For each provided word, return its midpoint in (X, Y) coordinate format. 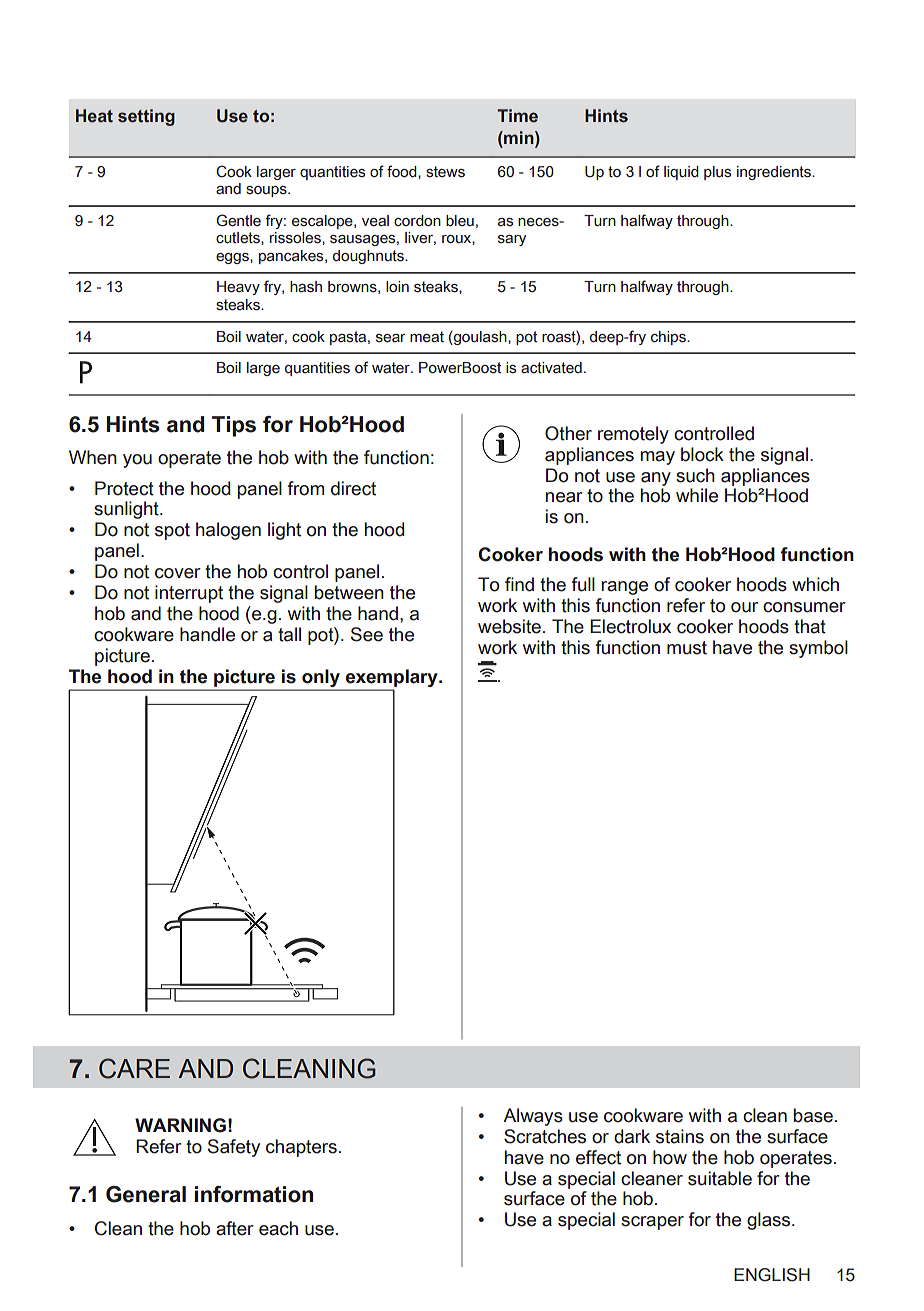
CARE (134, 1068)
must (687, 648)
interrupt (189, 594)
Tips (234, 426)
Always (533, 1117)
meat (427, 337)
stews (445, 172)
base (813, 1115)
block (702, 454)
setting (146, 117)
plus (717, 173)
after (235, 1228)
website (509, 626)
